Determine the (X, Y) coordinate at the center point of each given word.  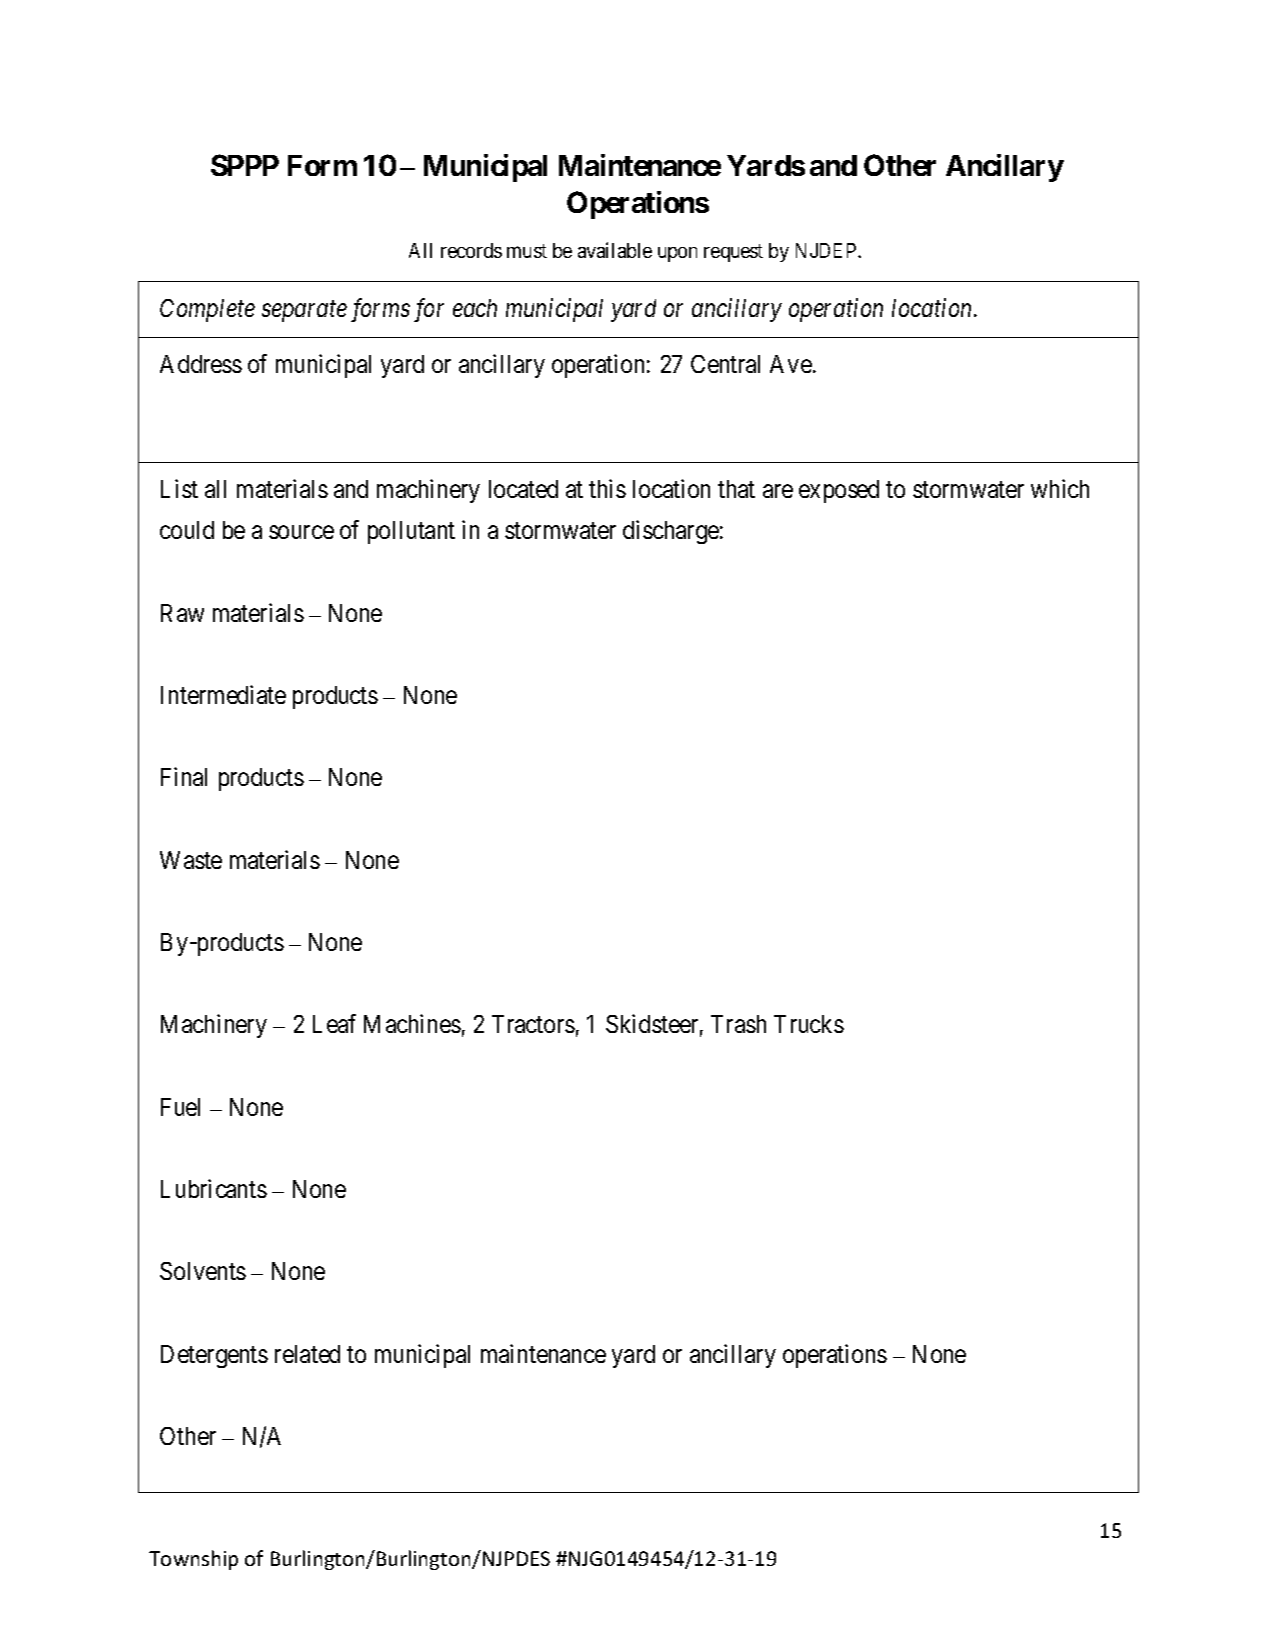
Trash (738, 1024)
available (615, 250)
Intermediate (223, 694)
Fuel (180, 1107)
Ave (791, 364)
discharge (671, 532)
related (307, 1354)
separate (304, 312)
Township (193, 1560)
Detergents (214, 1356)
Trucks (809, 1024)
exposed (839, 491)
